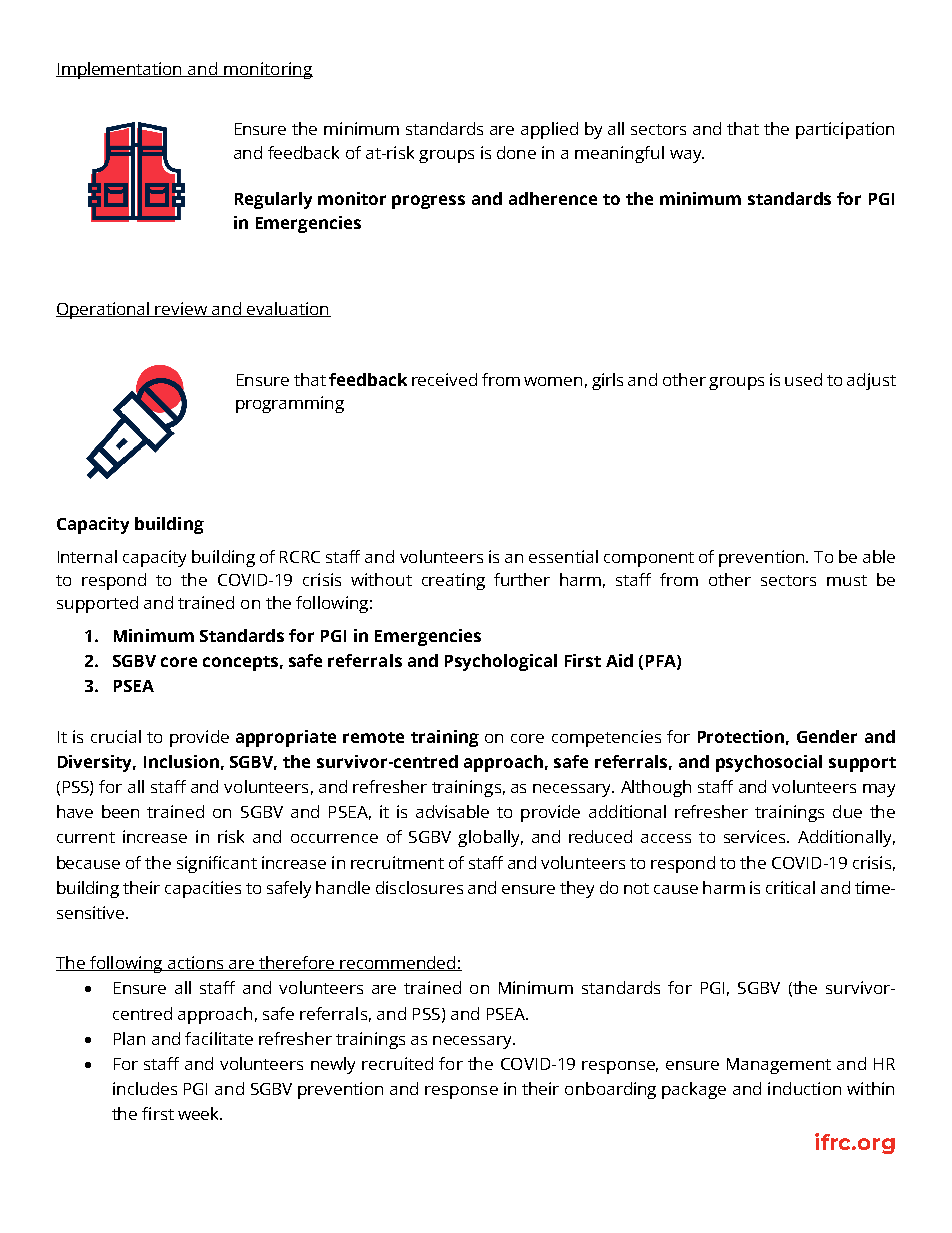  I want to click on Implementation, so click(120, 70).
